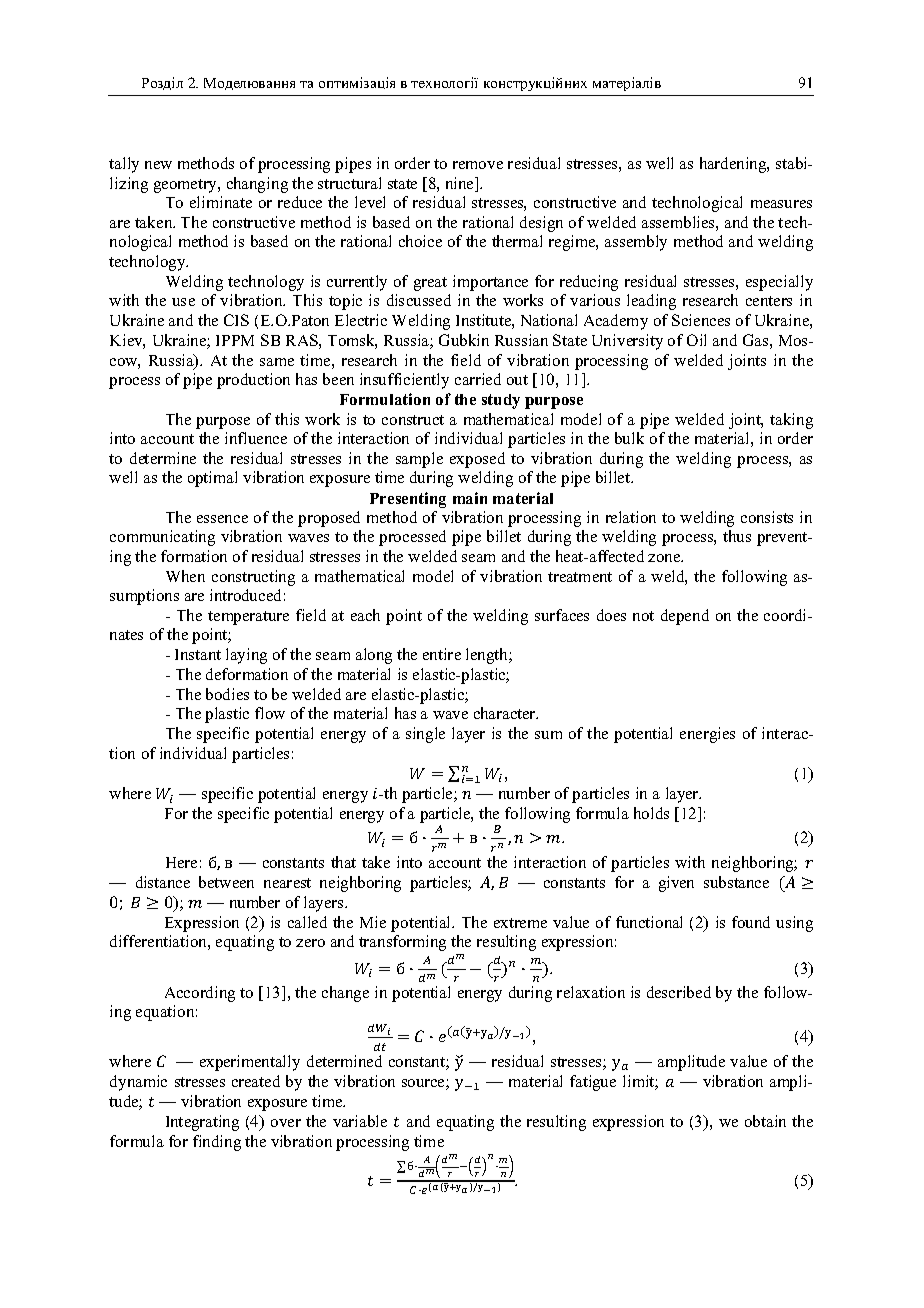  Describe the element at coordinates (221, 202) in the image. I see `eliminate` at that location.
